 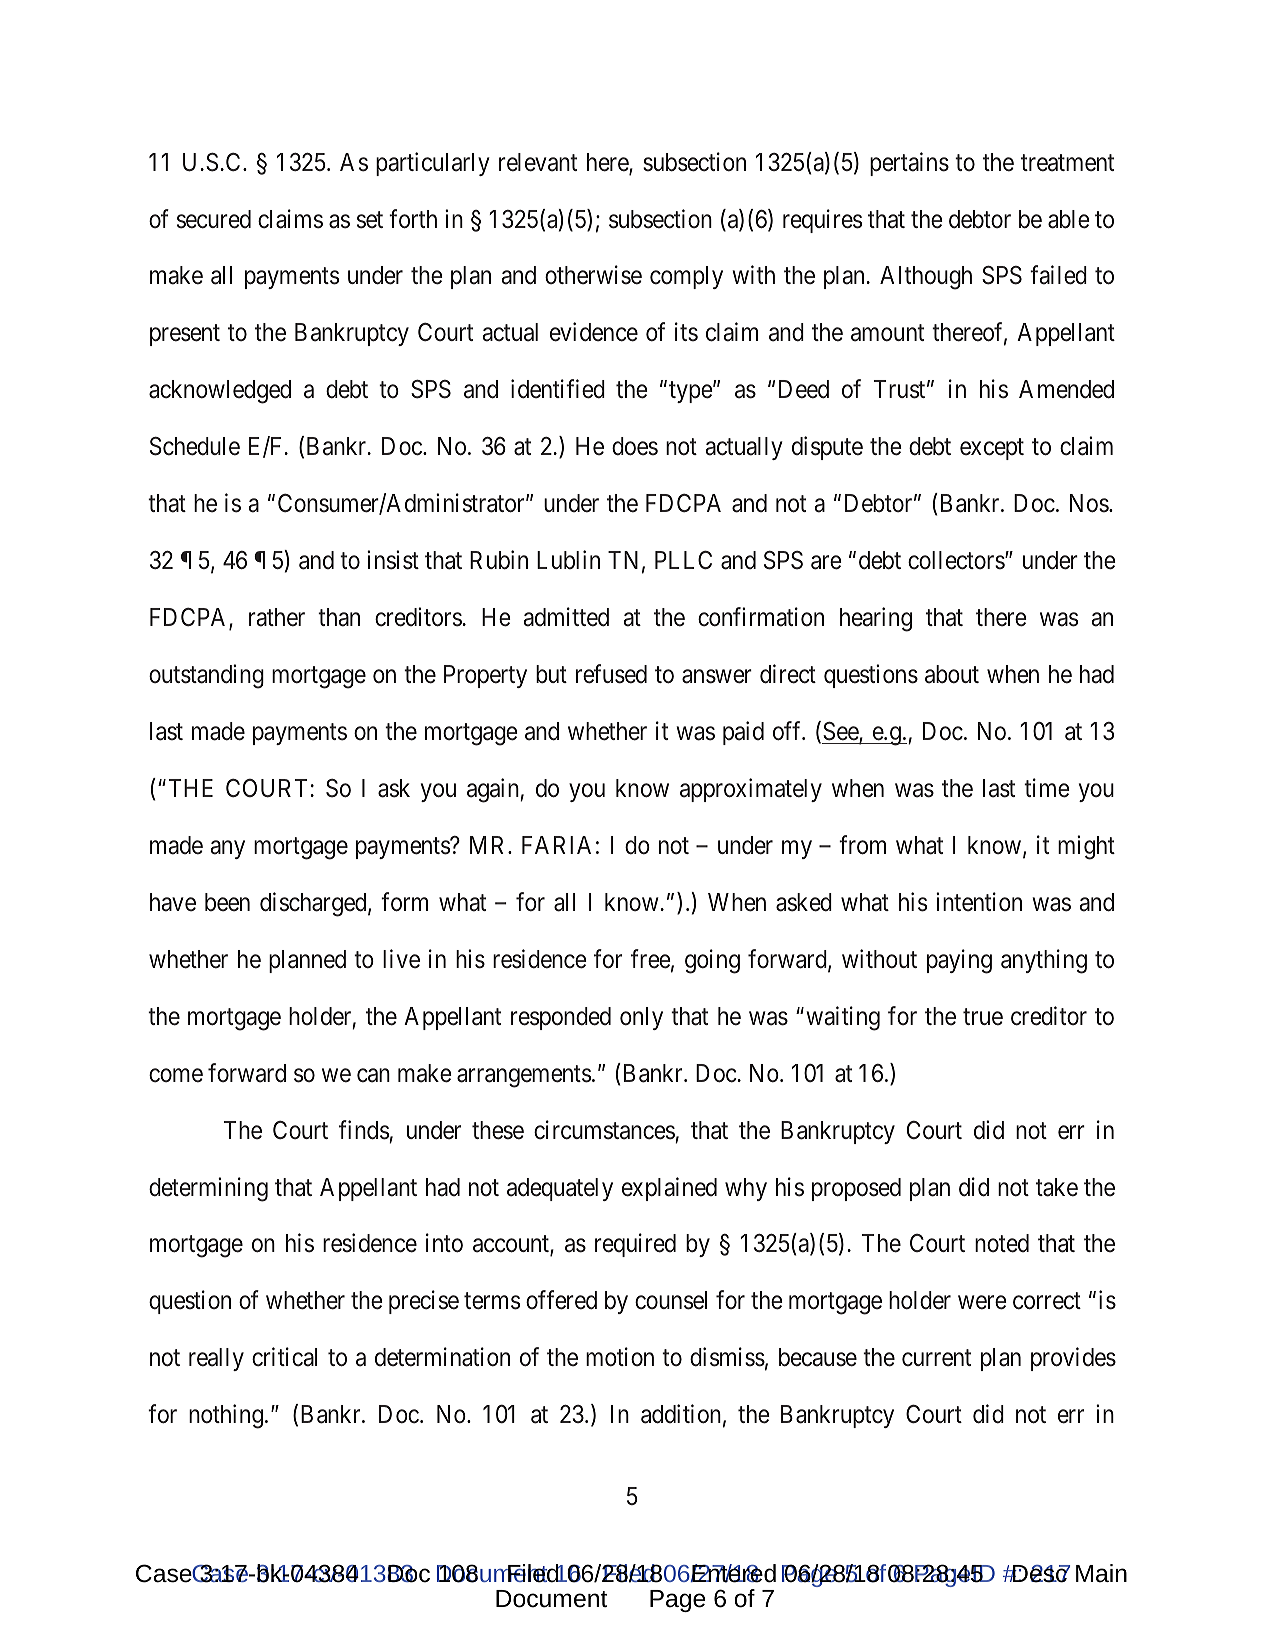 I want to click on PLLC, so click(x=683, y=560).
